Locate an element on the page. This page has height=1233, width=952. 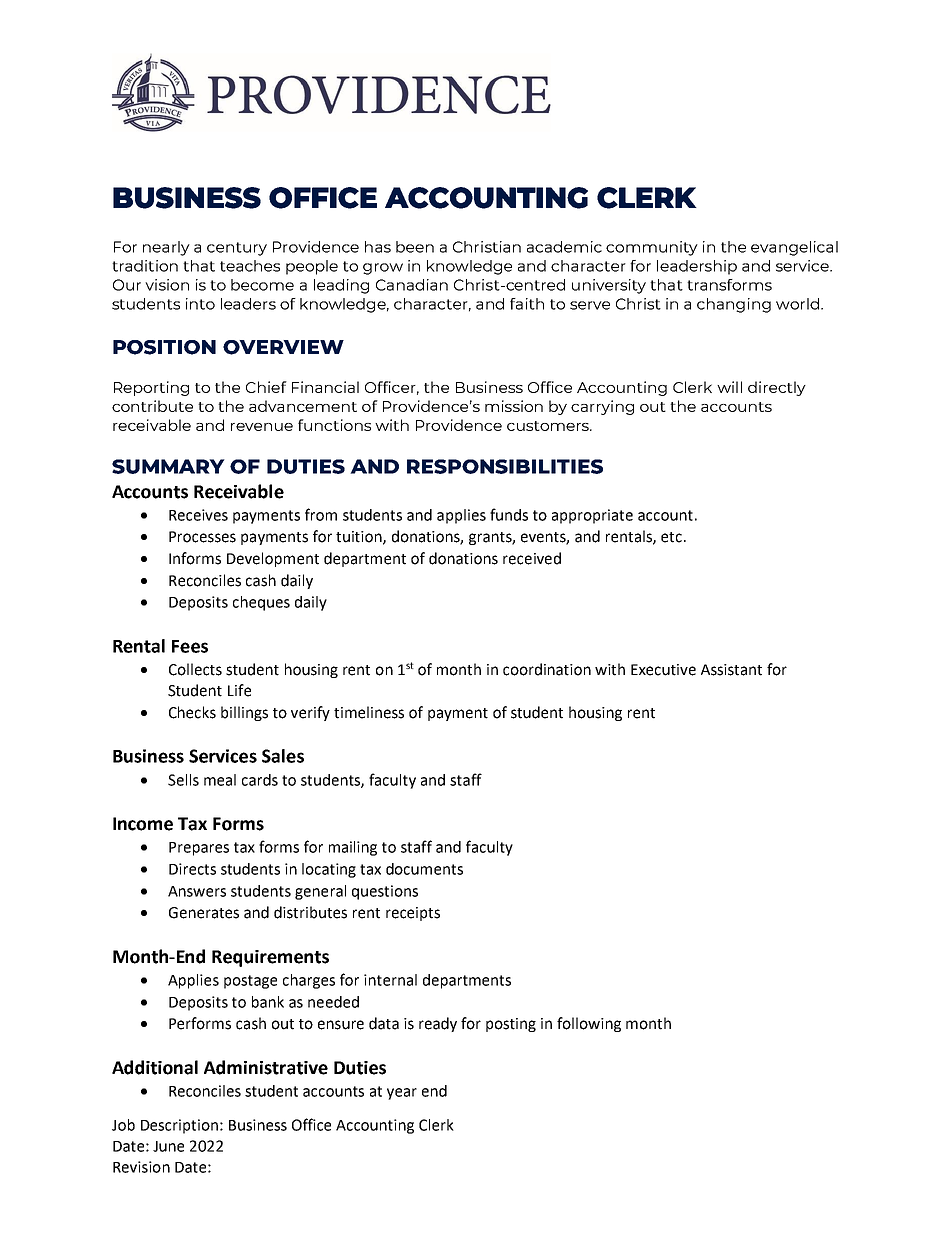
Assistant is located at coordinates (731, 670).
